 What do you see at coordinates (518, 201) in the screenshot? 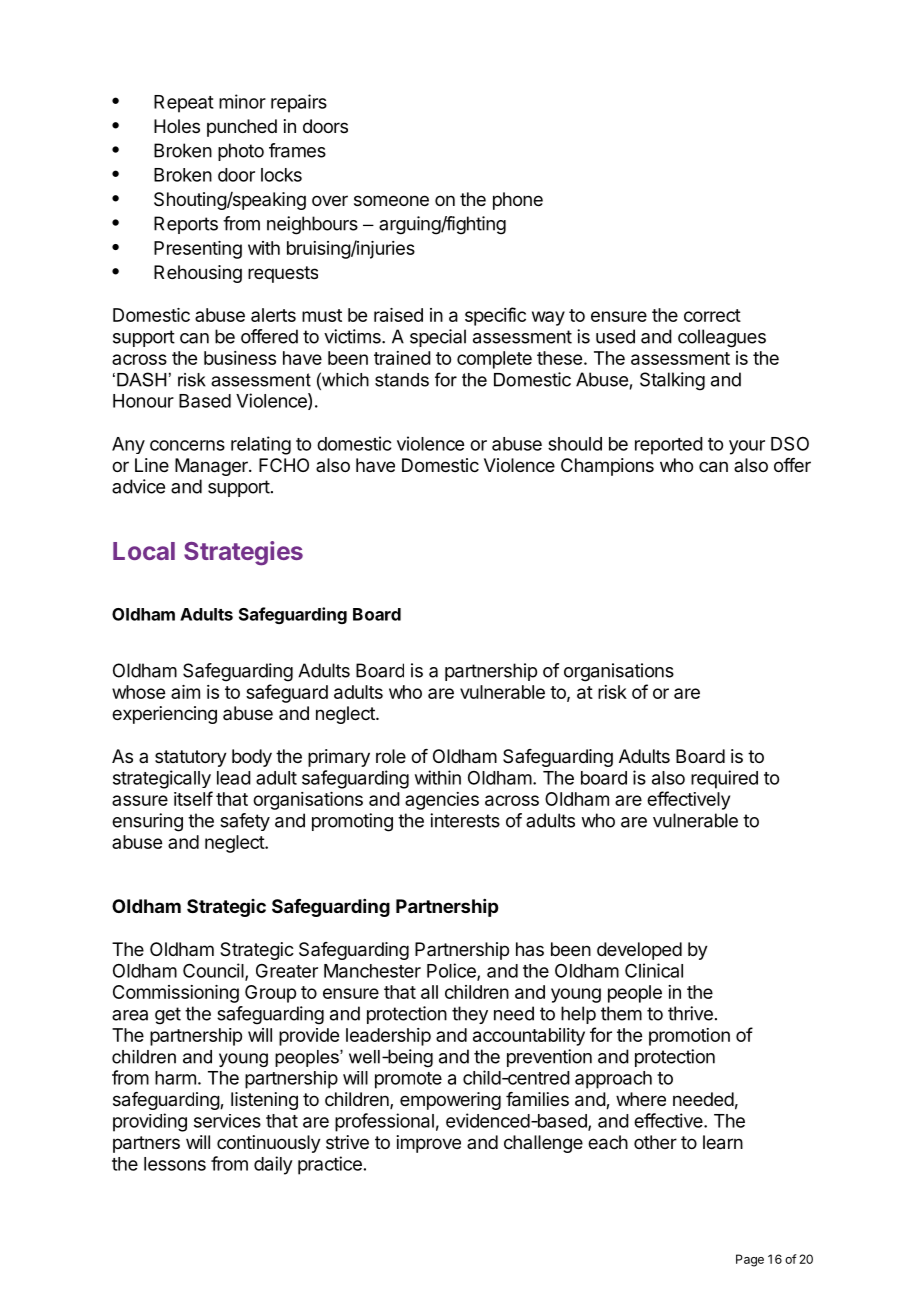
I see `phone` at bounding box center [518, 201].
